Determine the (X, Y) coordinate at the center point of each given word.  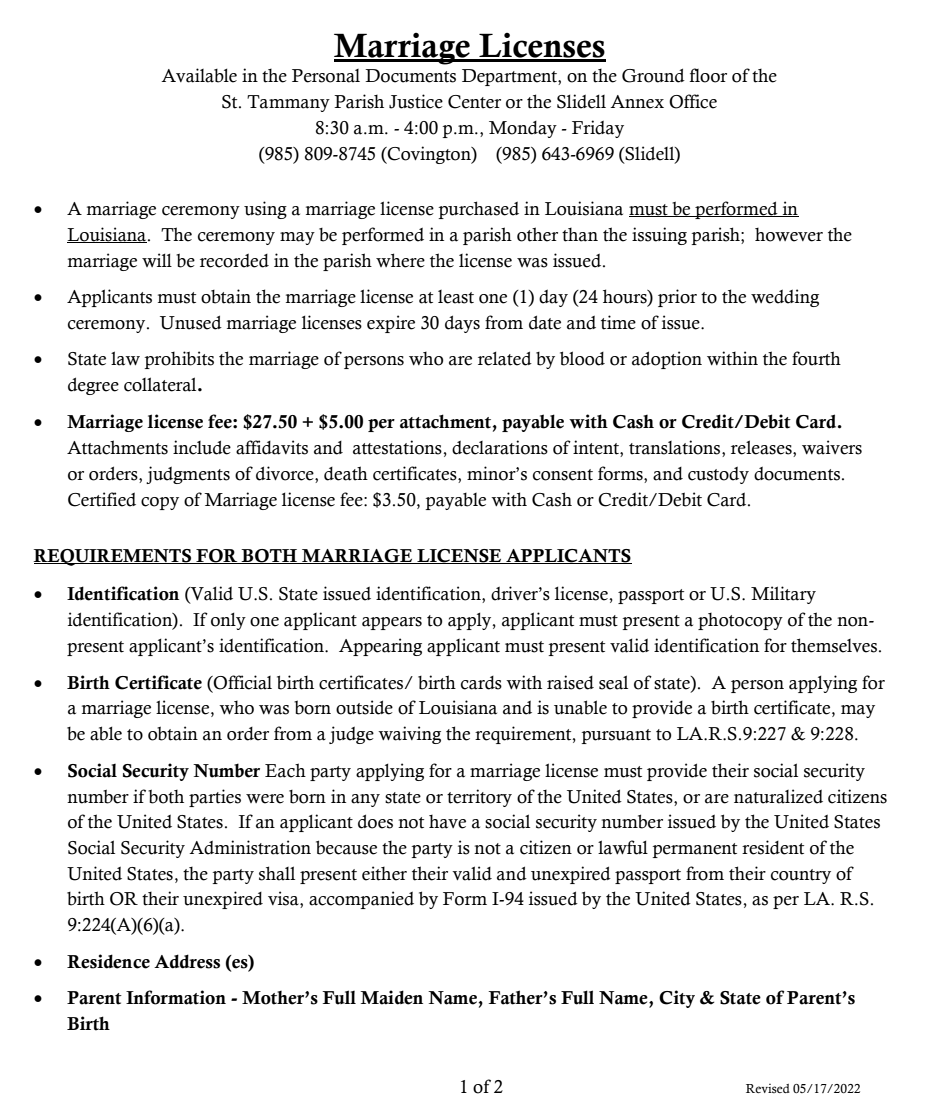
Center (474, 102)
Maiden (391, 997)
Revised (768, 1088)
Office (693, 101)
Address (187, 961)
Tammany (288, 103)
